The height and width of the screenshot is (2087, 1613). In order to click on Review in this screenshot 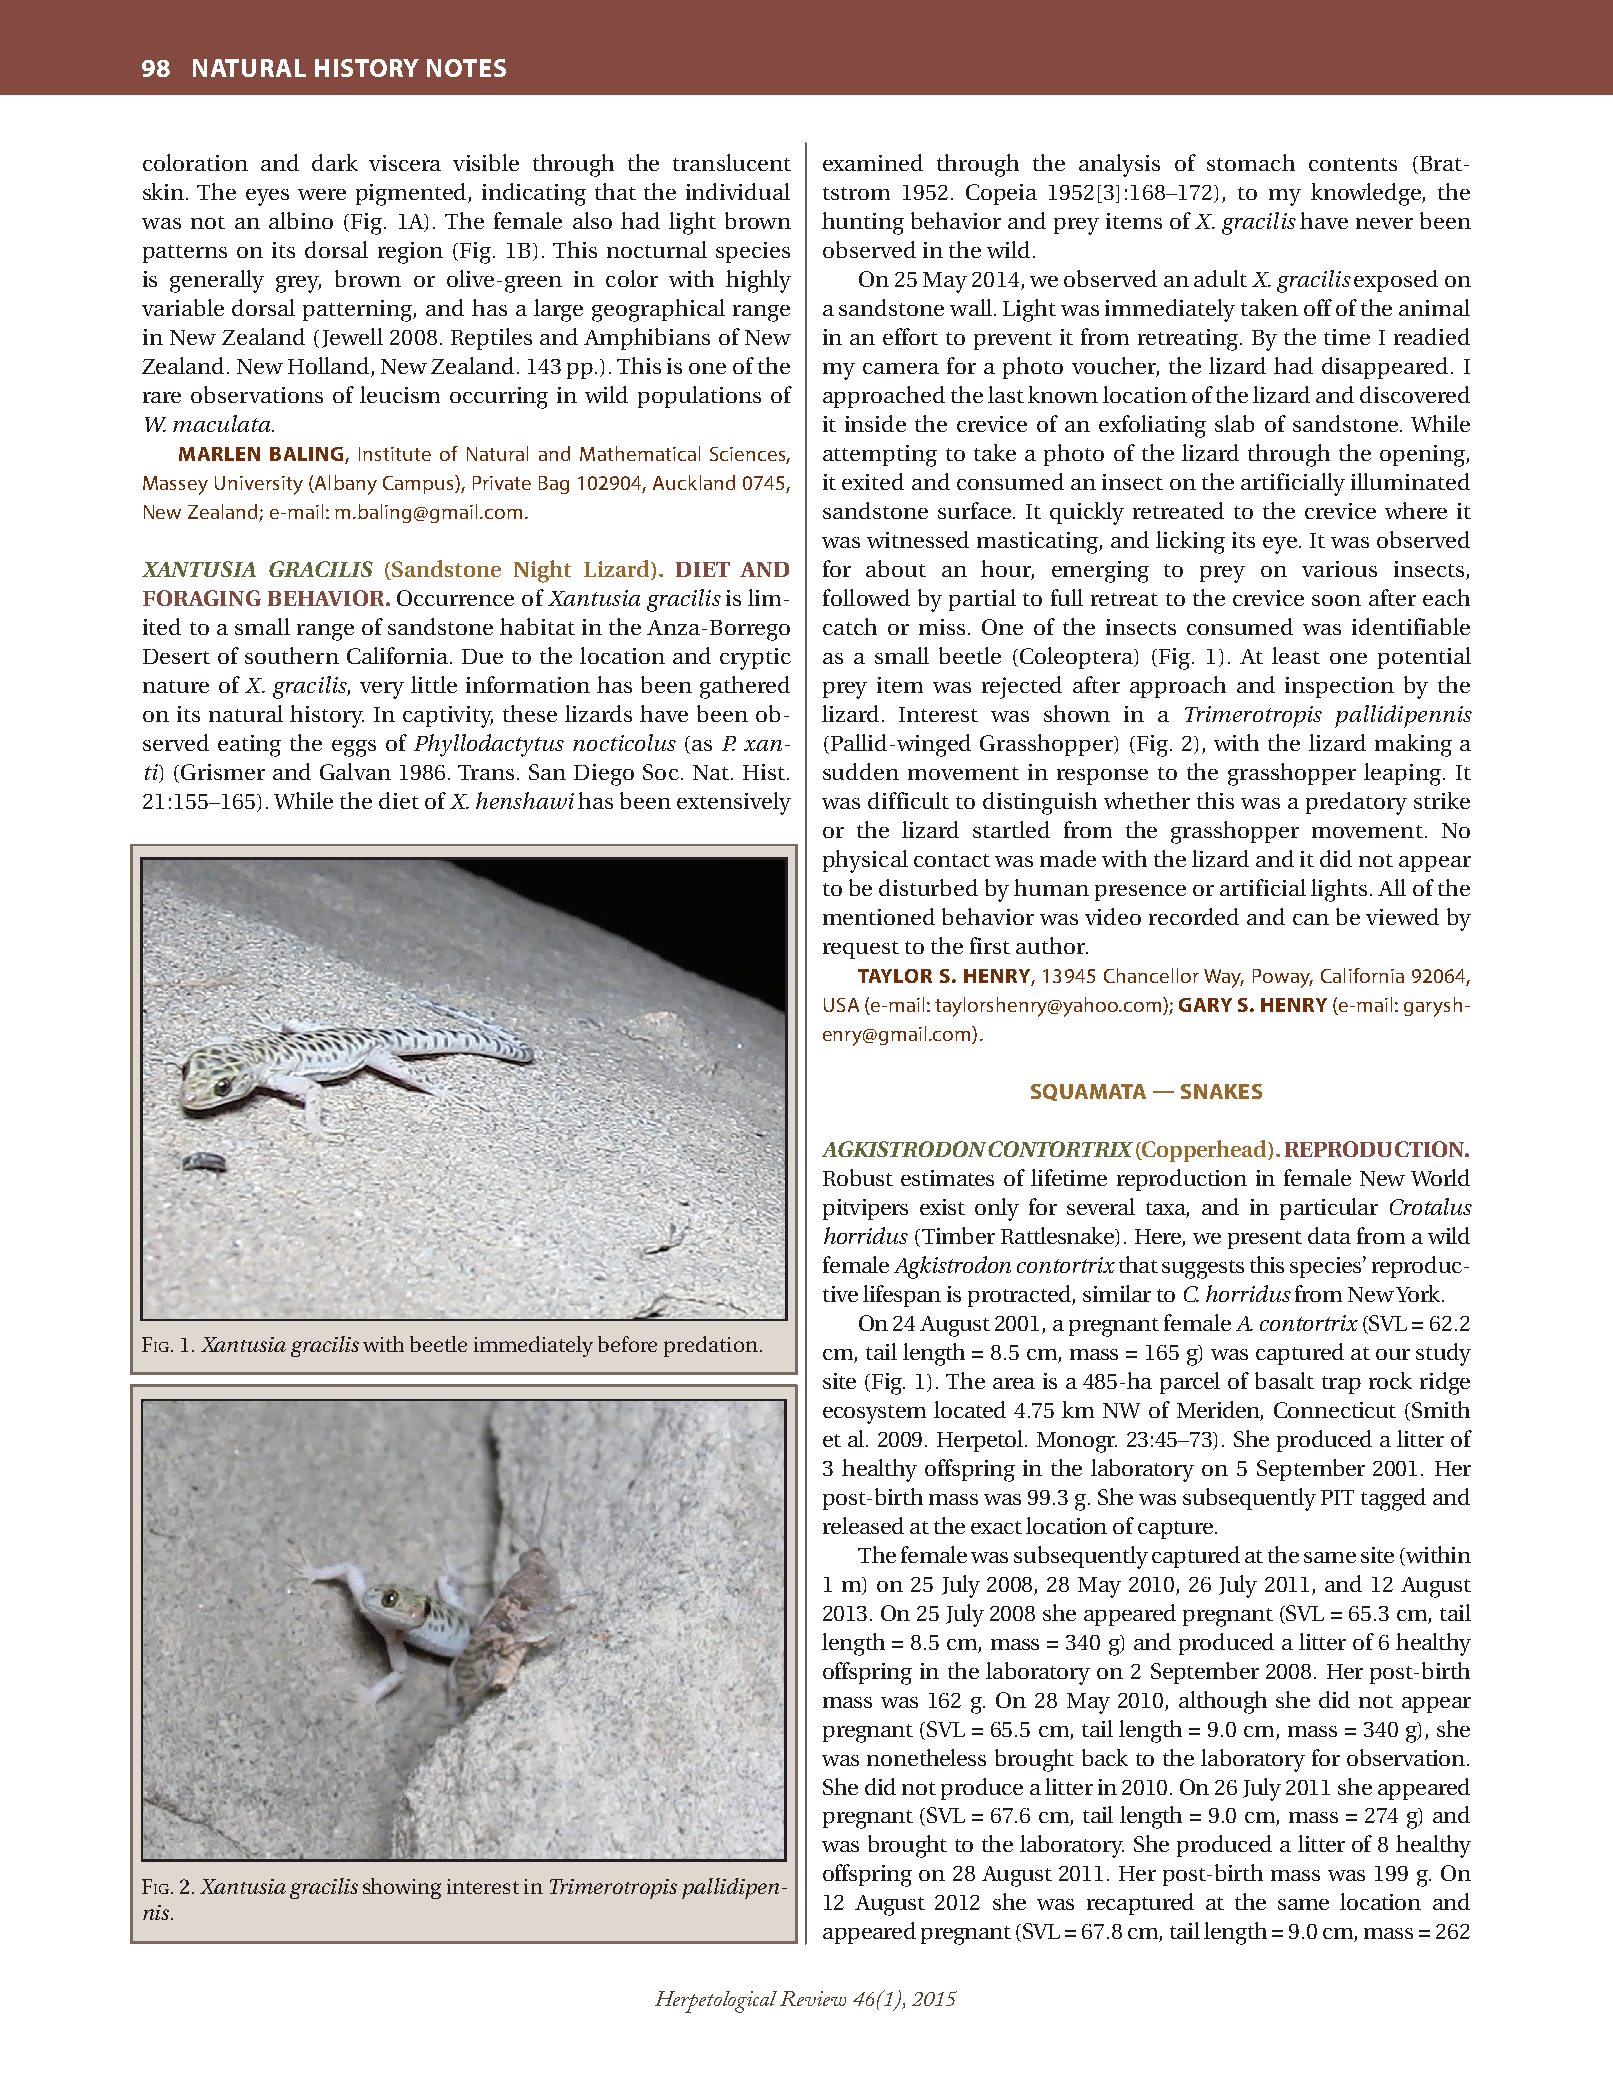, I will do `click(813, 1998)`.
